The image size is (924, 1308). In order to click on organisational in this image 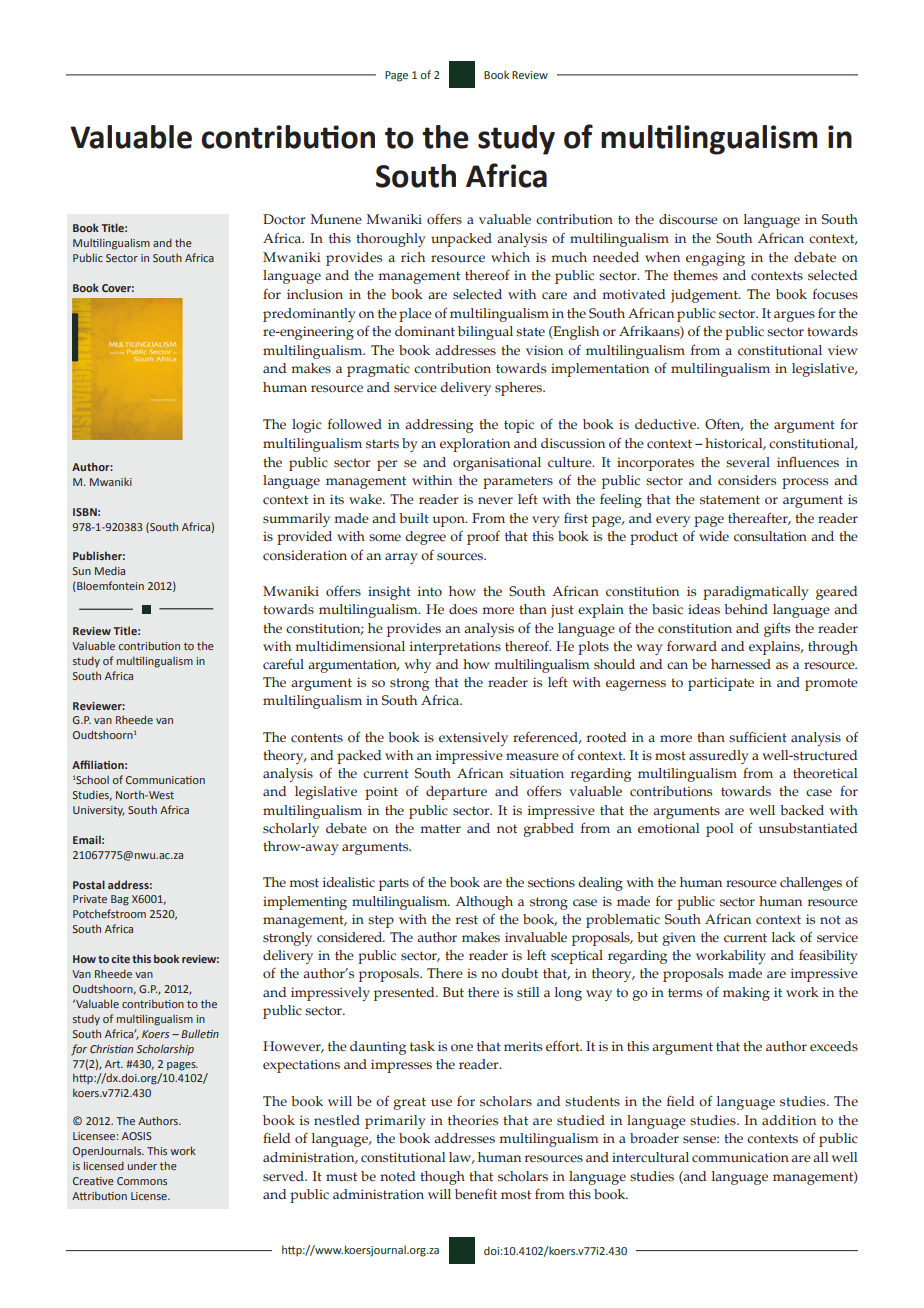, I will do `click(497, 464)`.
